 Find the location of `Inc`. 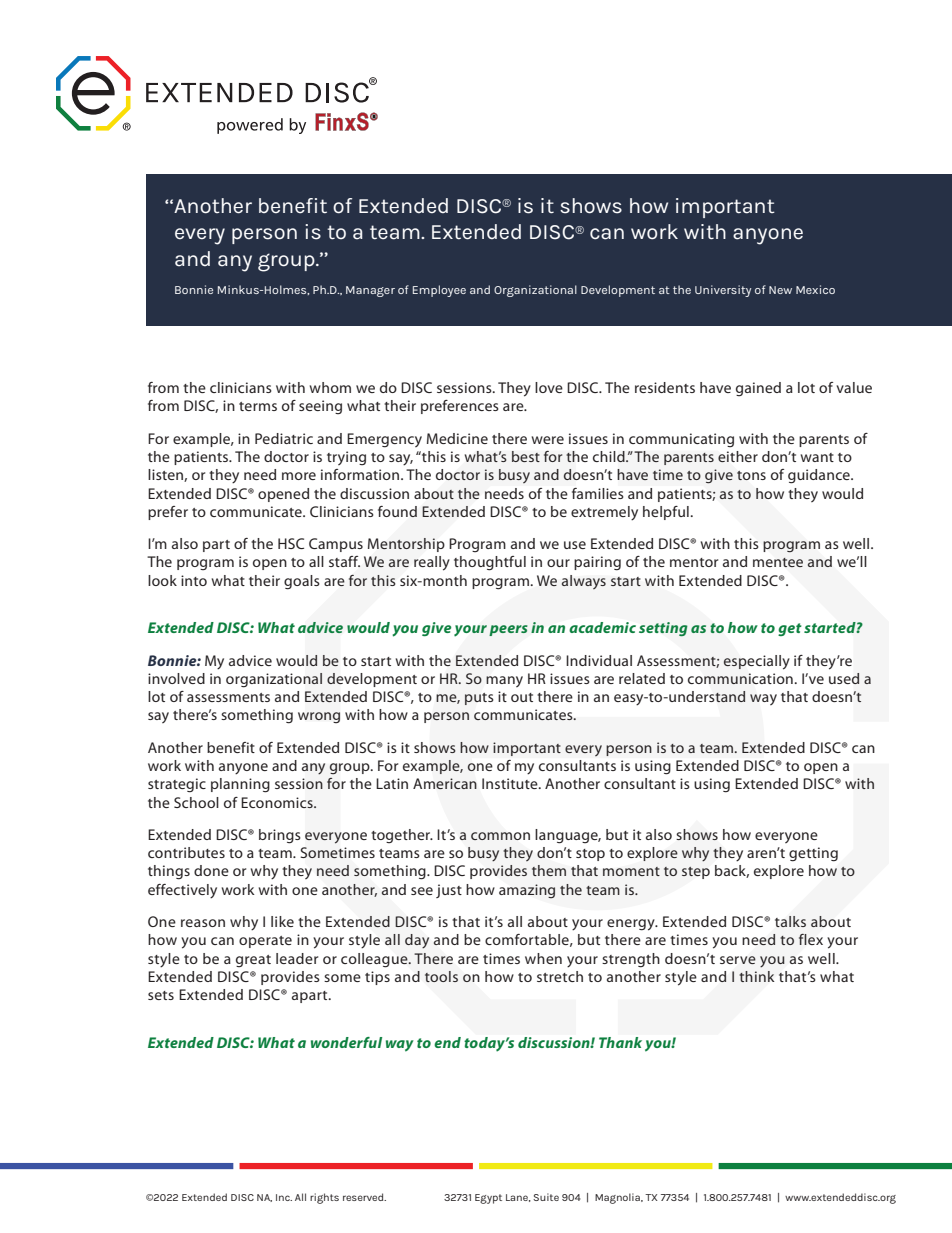

Inc is located at coordinates (284, 1197).
